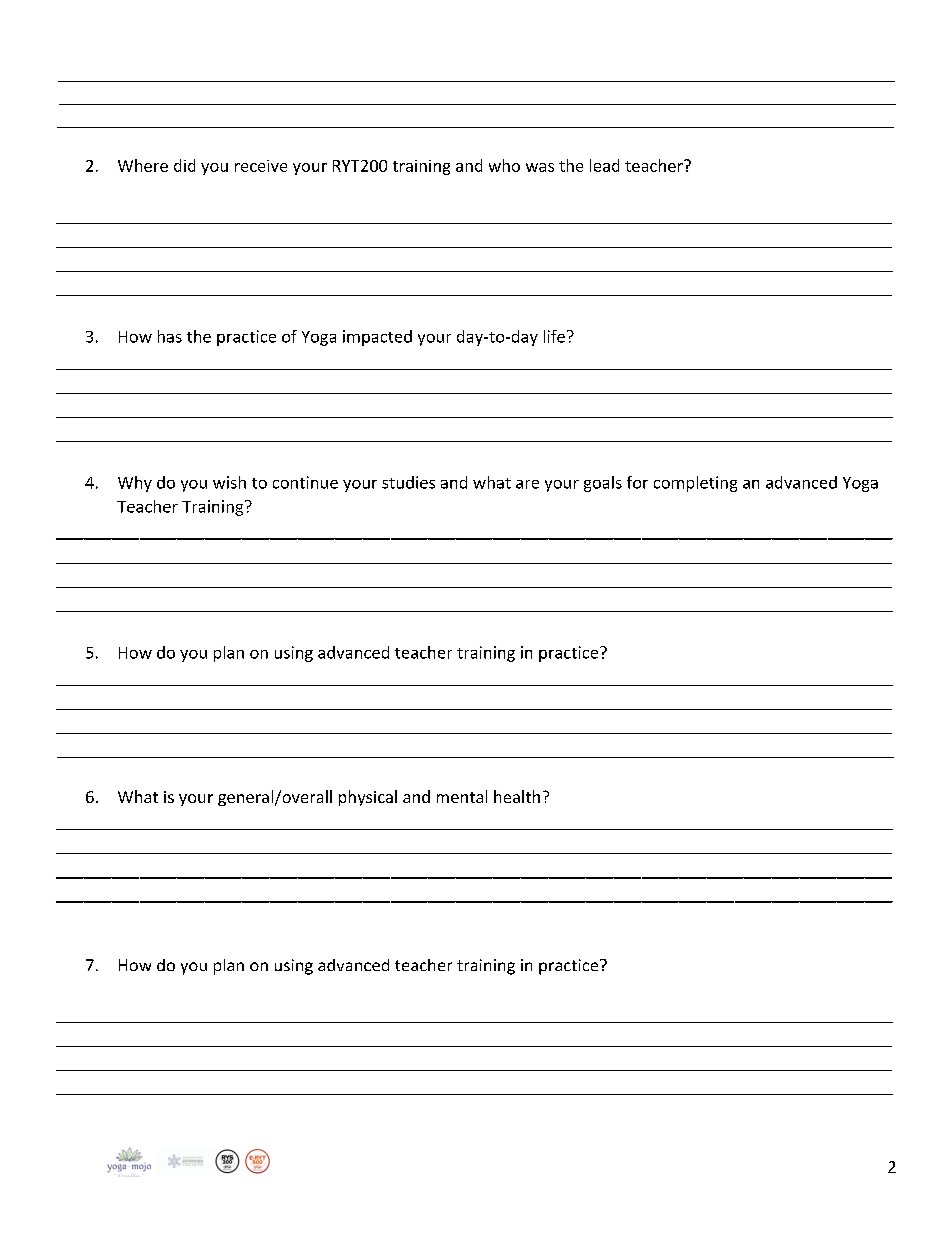  Describe the element at coordinates (377, 338) in the image. I see `impacted` at that location.
